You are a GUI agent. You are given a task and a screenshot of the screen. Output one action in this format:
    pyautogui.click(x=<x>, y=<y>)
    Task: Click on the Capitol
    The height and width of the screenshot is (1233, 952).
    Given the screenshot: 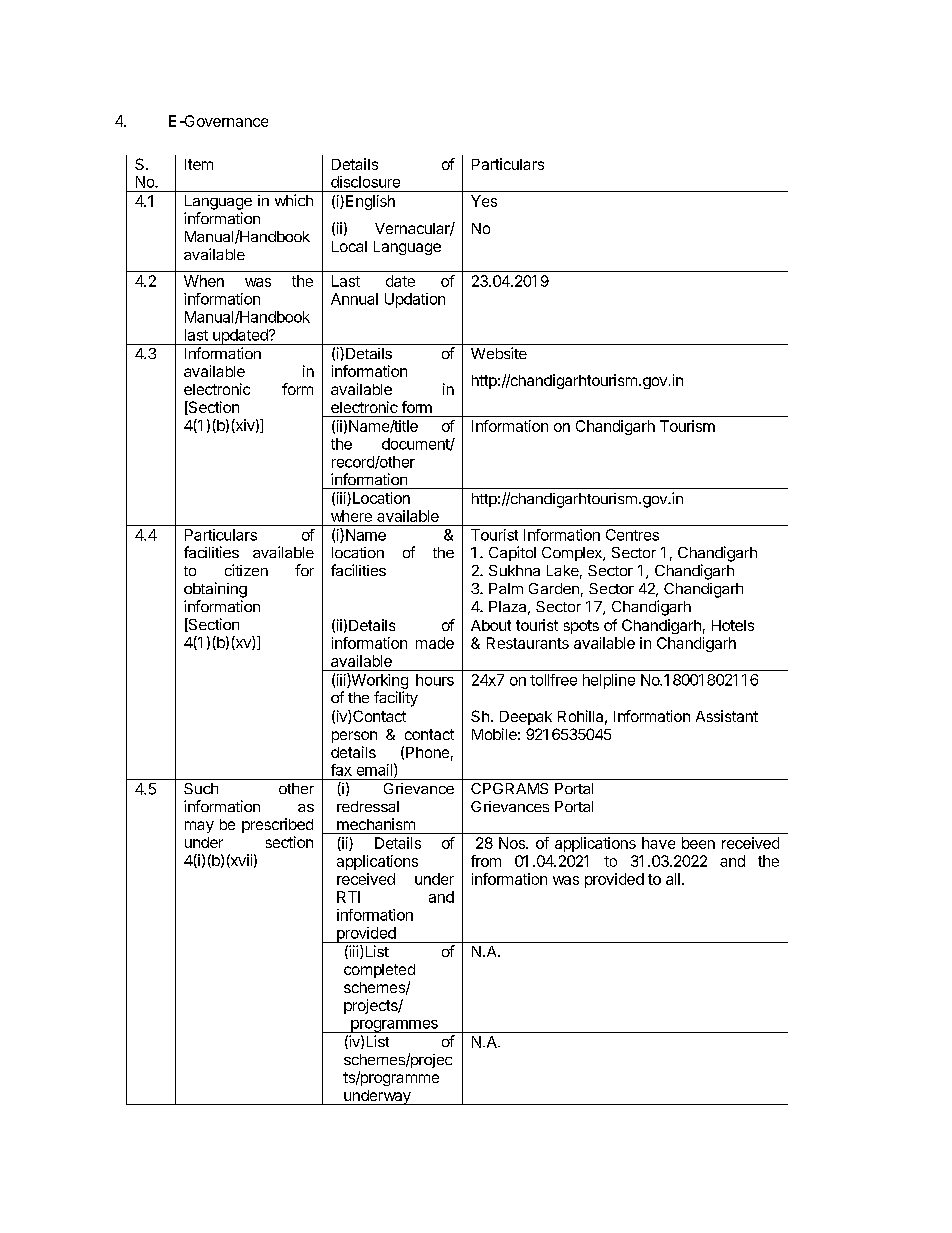 What is the action you would take?
    pyautogui.click(x=512, y=553)
